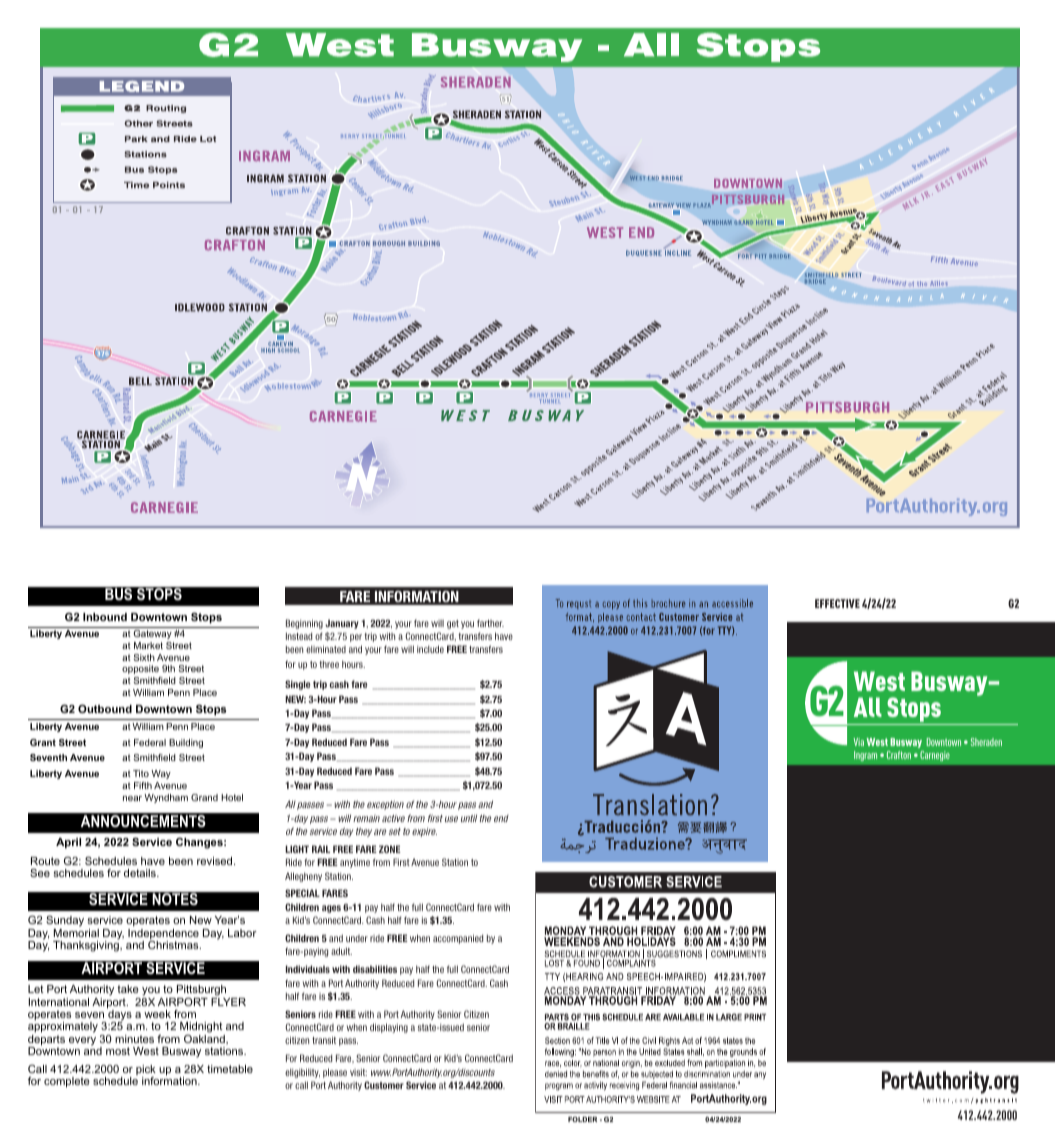 The height and width of the image is (1148, 1055). Describe the element at coordinates (389, 849) in the image. I see `ZONE` at that location.
